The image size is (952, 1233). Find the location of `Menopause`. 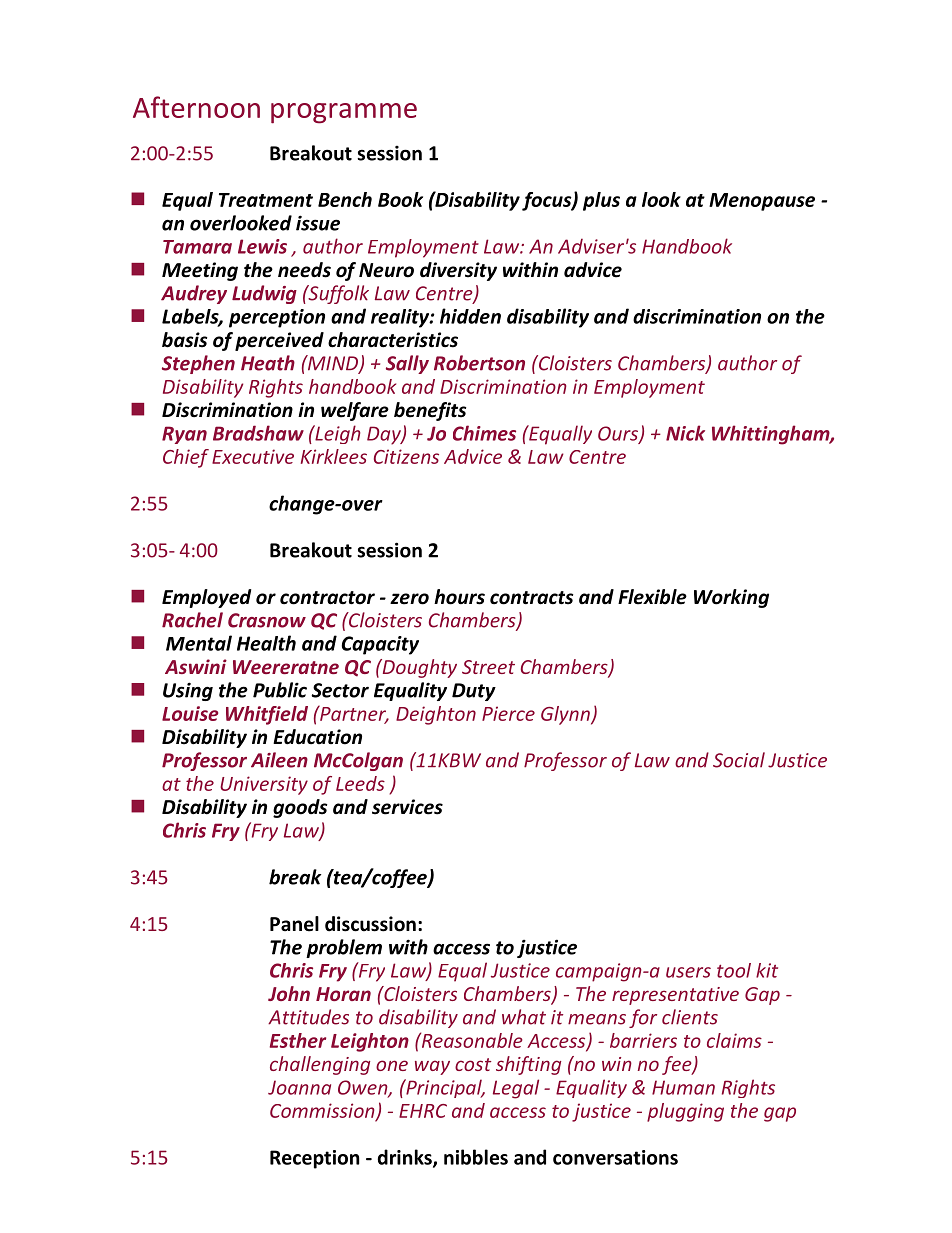

Menopause is located at coordinates (762, 202).
